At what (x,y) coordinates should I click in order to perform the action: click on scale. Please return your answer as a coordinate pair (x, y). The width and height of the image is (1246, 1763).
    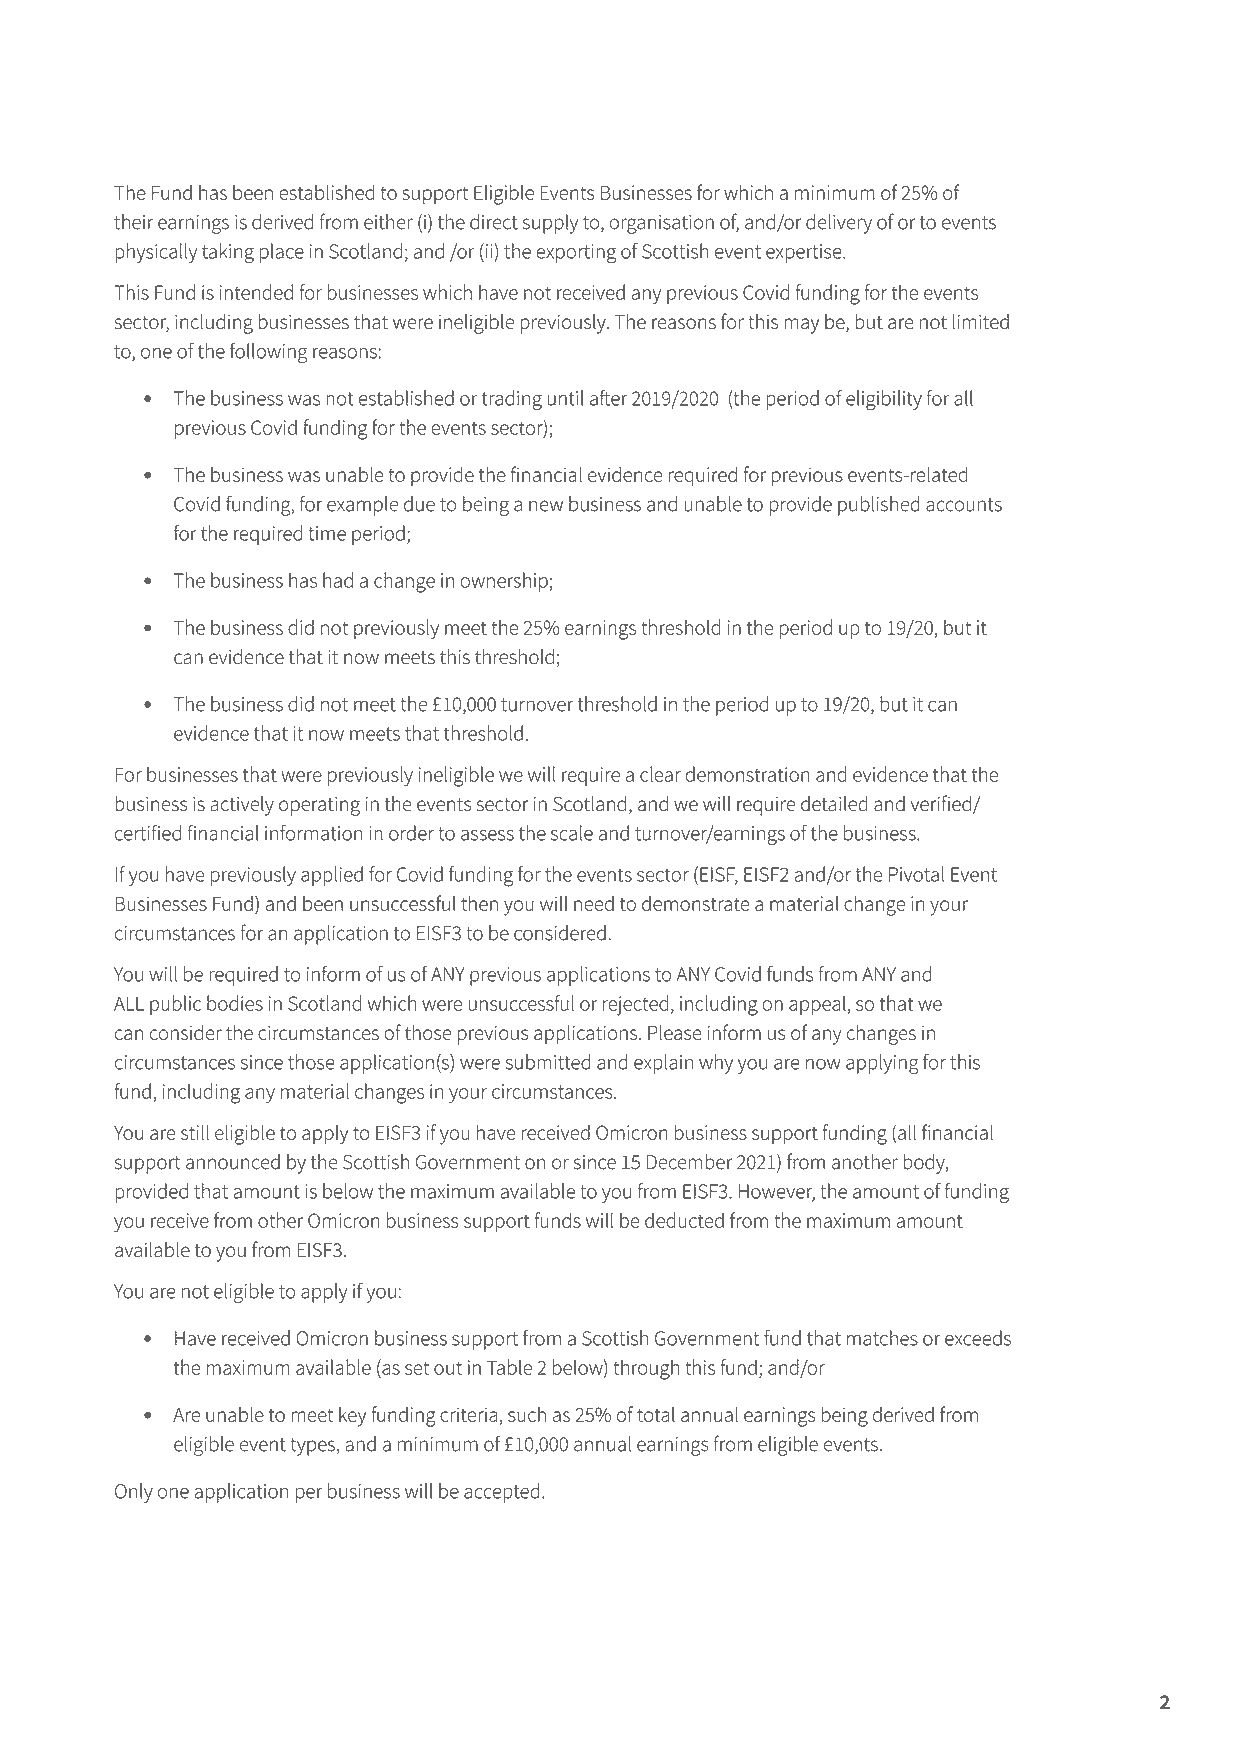
    Looking at the image, I should click on (572, 833).
